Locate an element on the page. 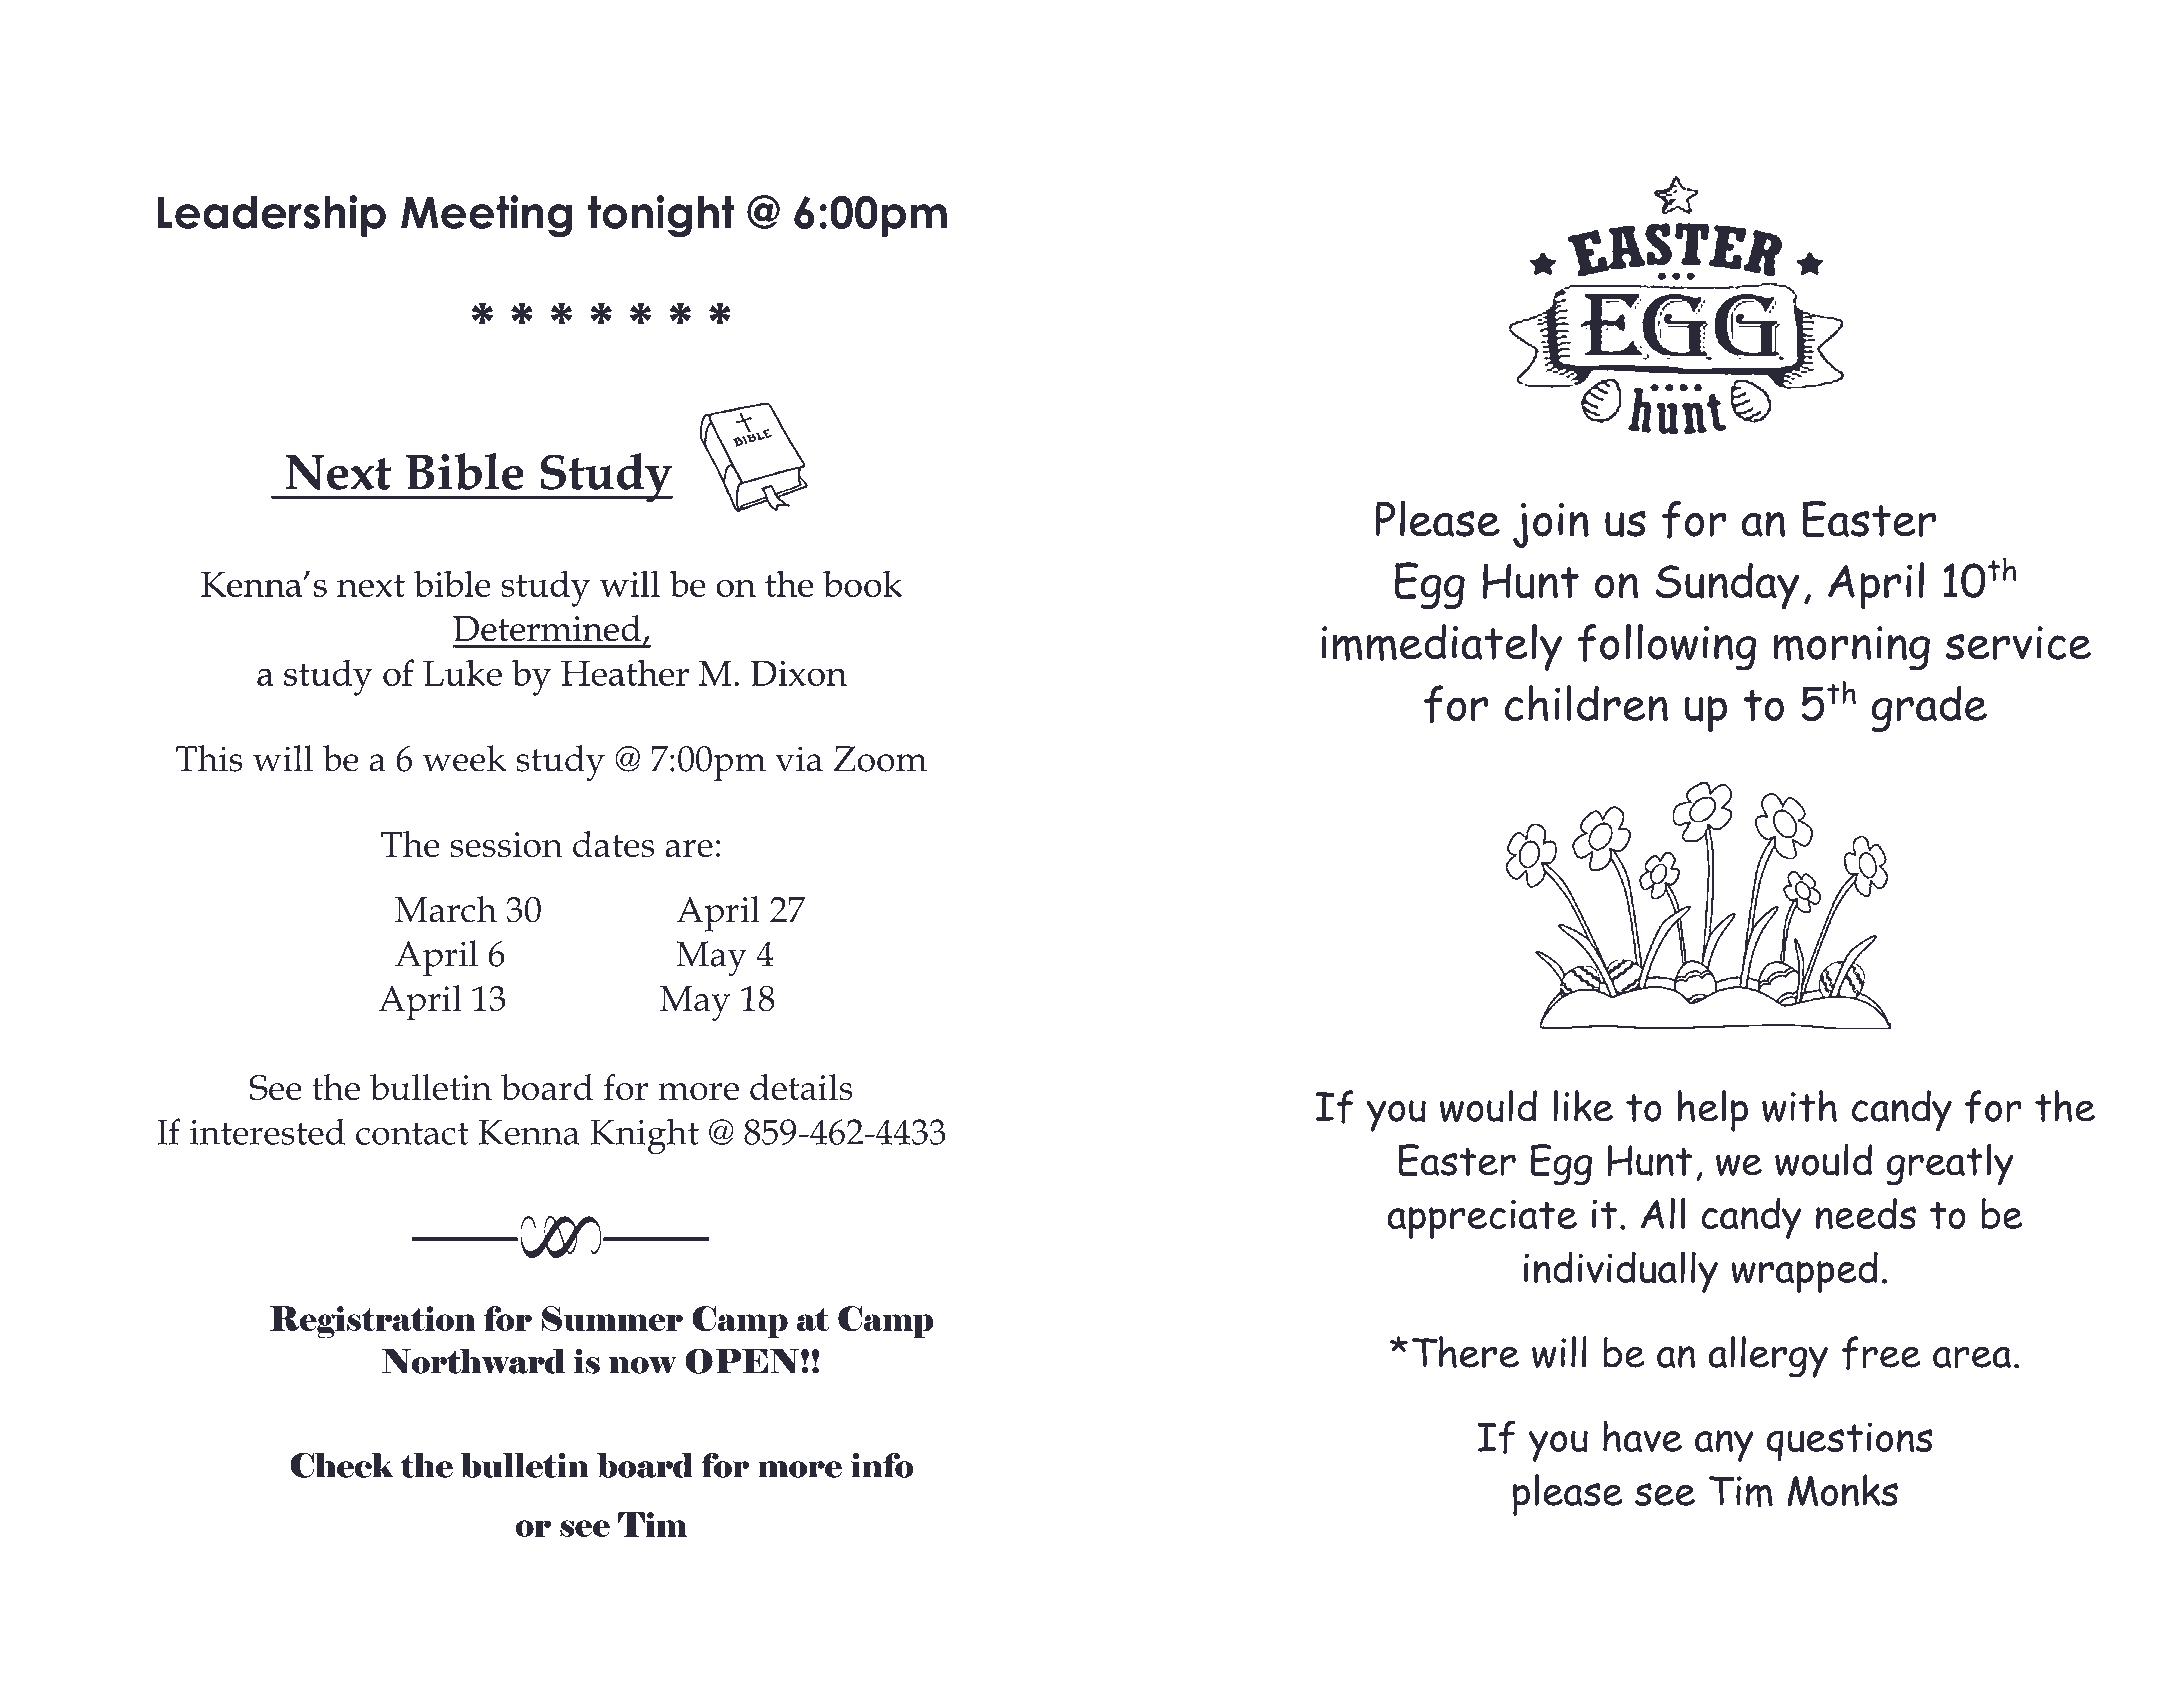 The width and height of the page is (2182, 1686). details is located at coordinates (801, 1087).
